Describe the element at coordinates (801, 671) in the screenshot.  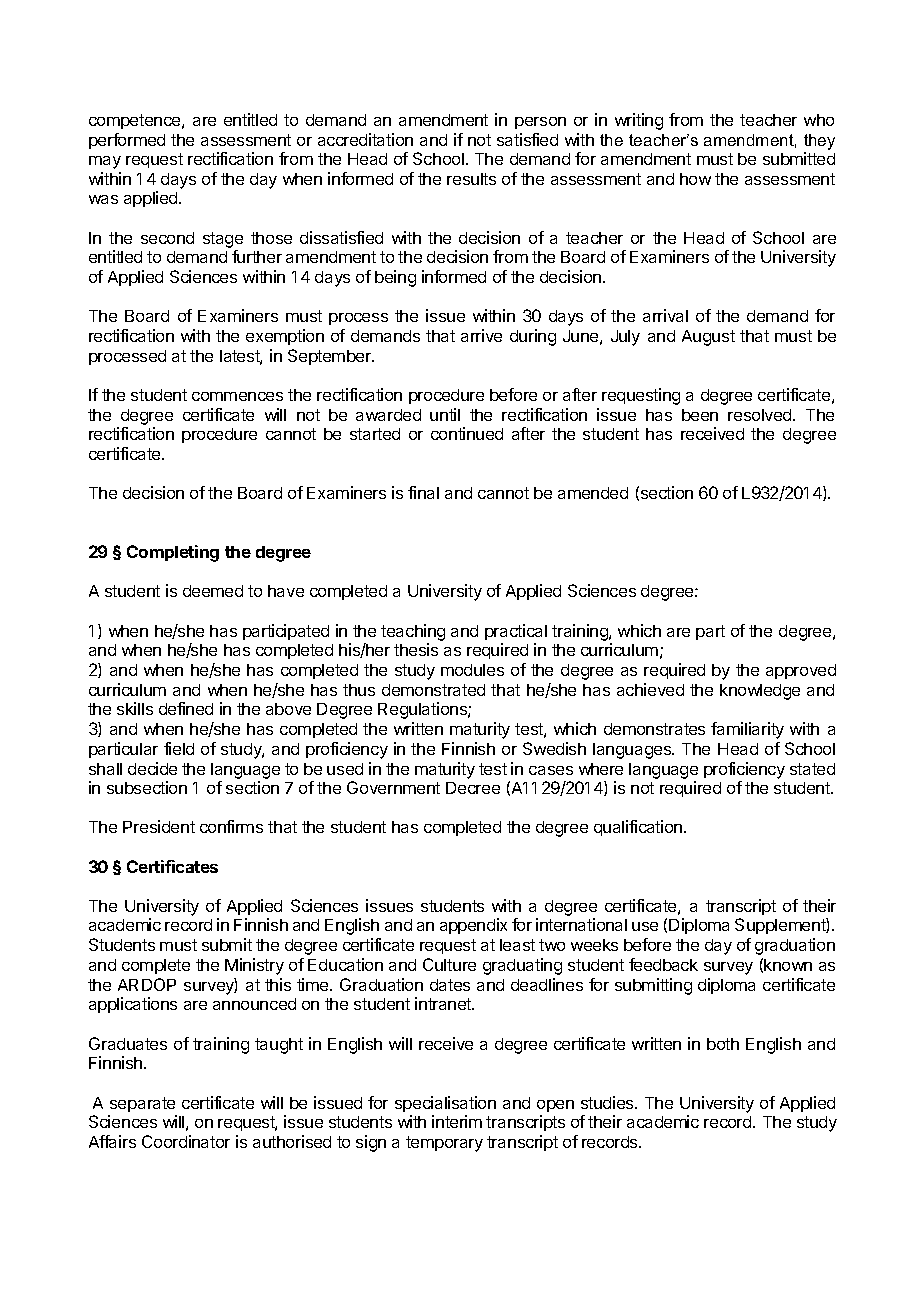
I see `approved` at that location.
